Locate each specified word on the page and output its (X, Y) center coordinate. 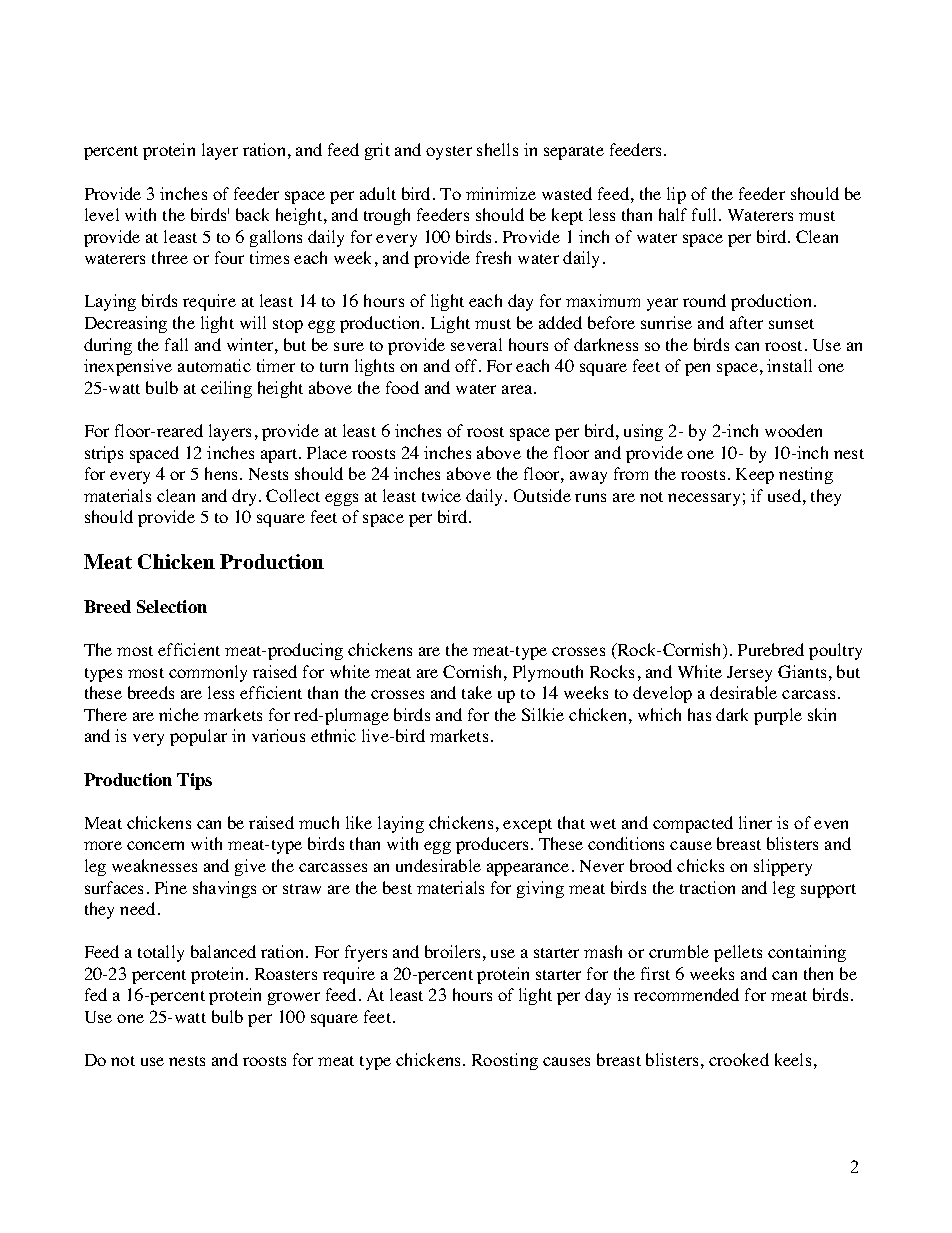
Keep (755, 476)
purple (778, 716)
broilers (452, 951)
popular (198, 737)
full (706, 214)
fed (96, 994)
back (252, 214)
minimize (501, 193)
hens (223, 473)
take (477, 692)
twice (441, 495)
